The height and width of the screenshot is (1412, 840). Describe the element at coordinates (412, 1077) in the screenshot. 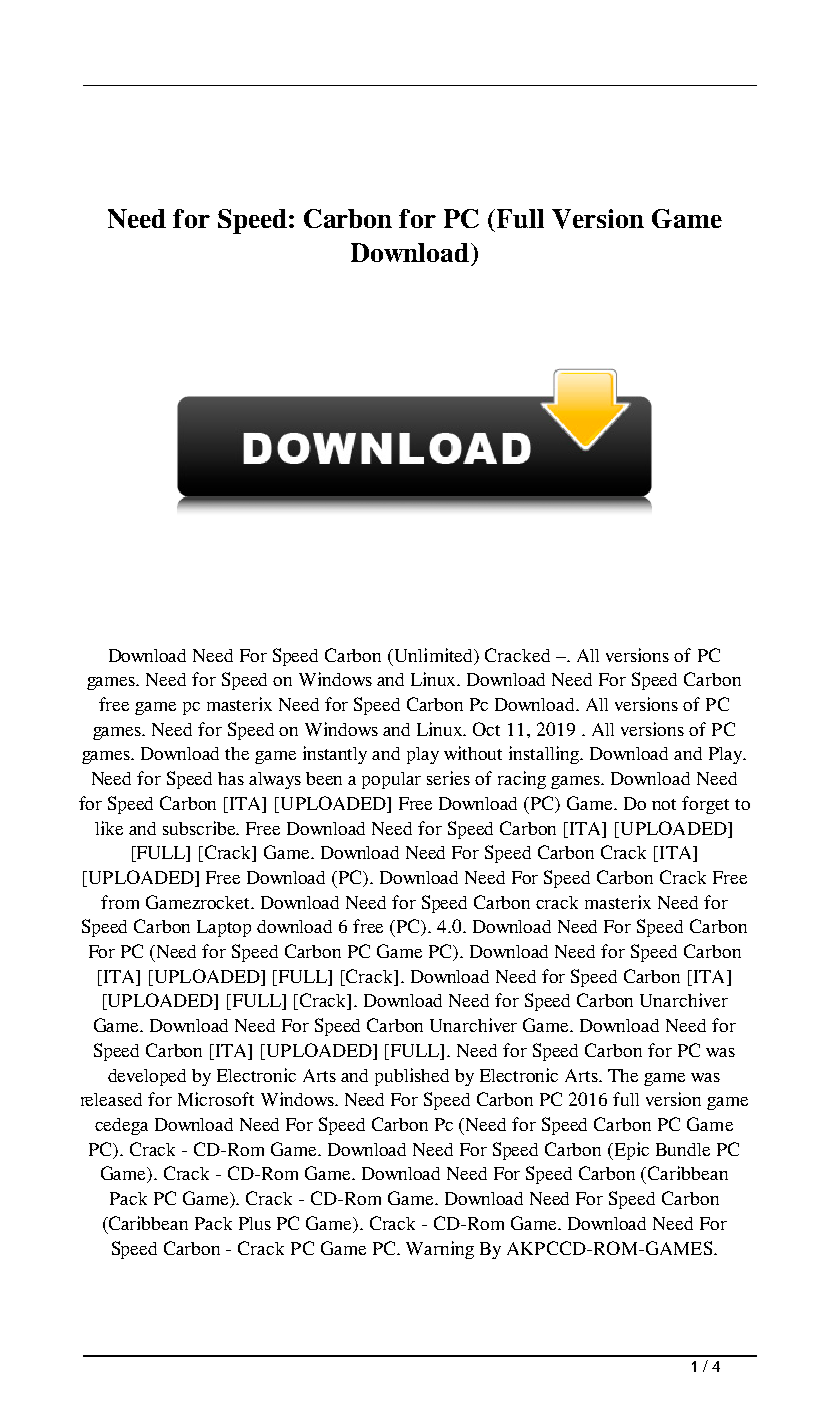

I see `published` at that location.
